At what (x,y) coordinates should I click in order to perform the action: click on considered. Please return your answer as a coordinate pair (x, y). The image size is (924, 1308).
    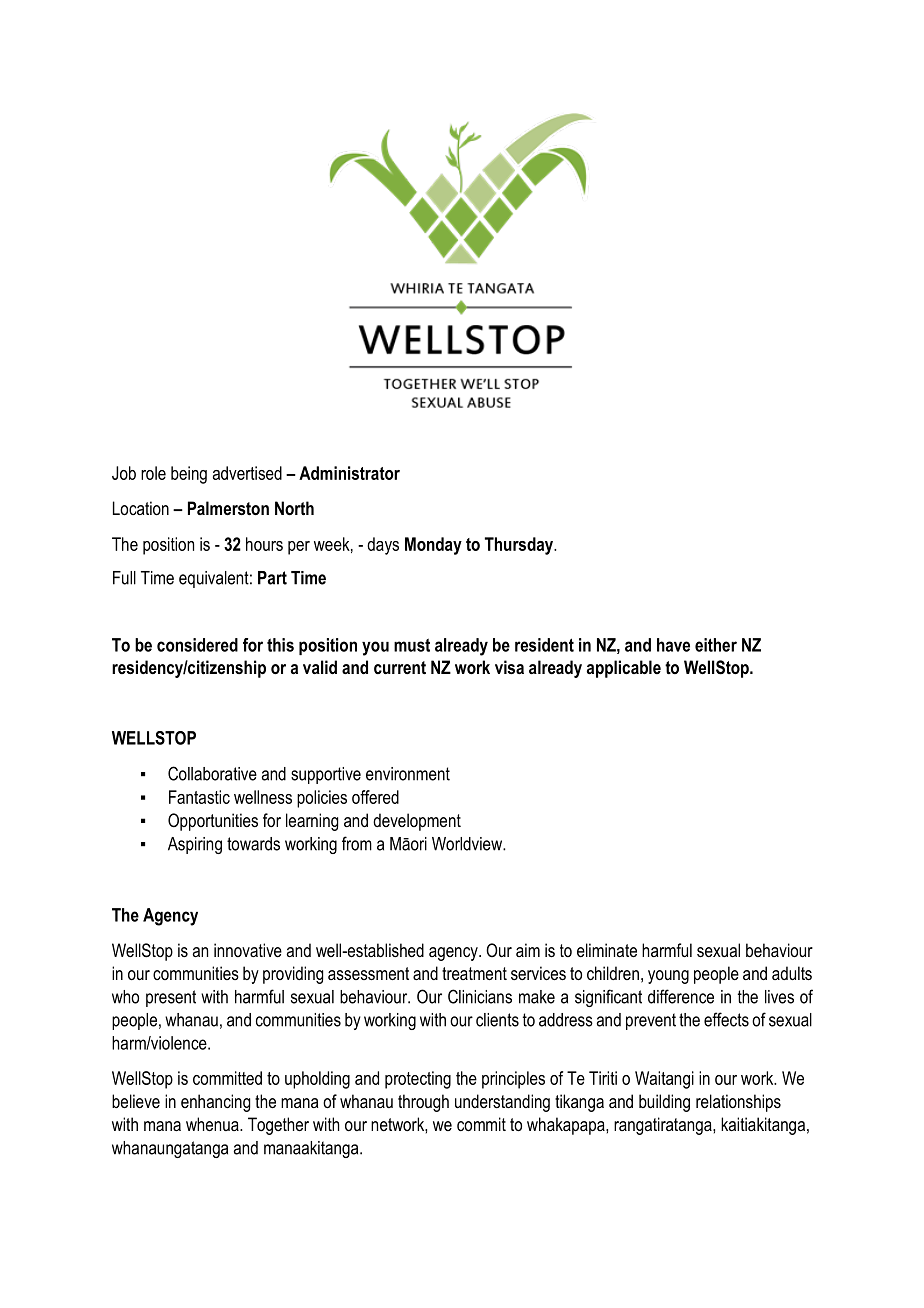
    Looking at the image, I should click on (197, 645).
